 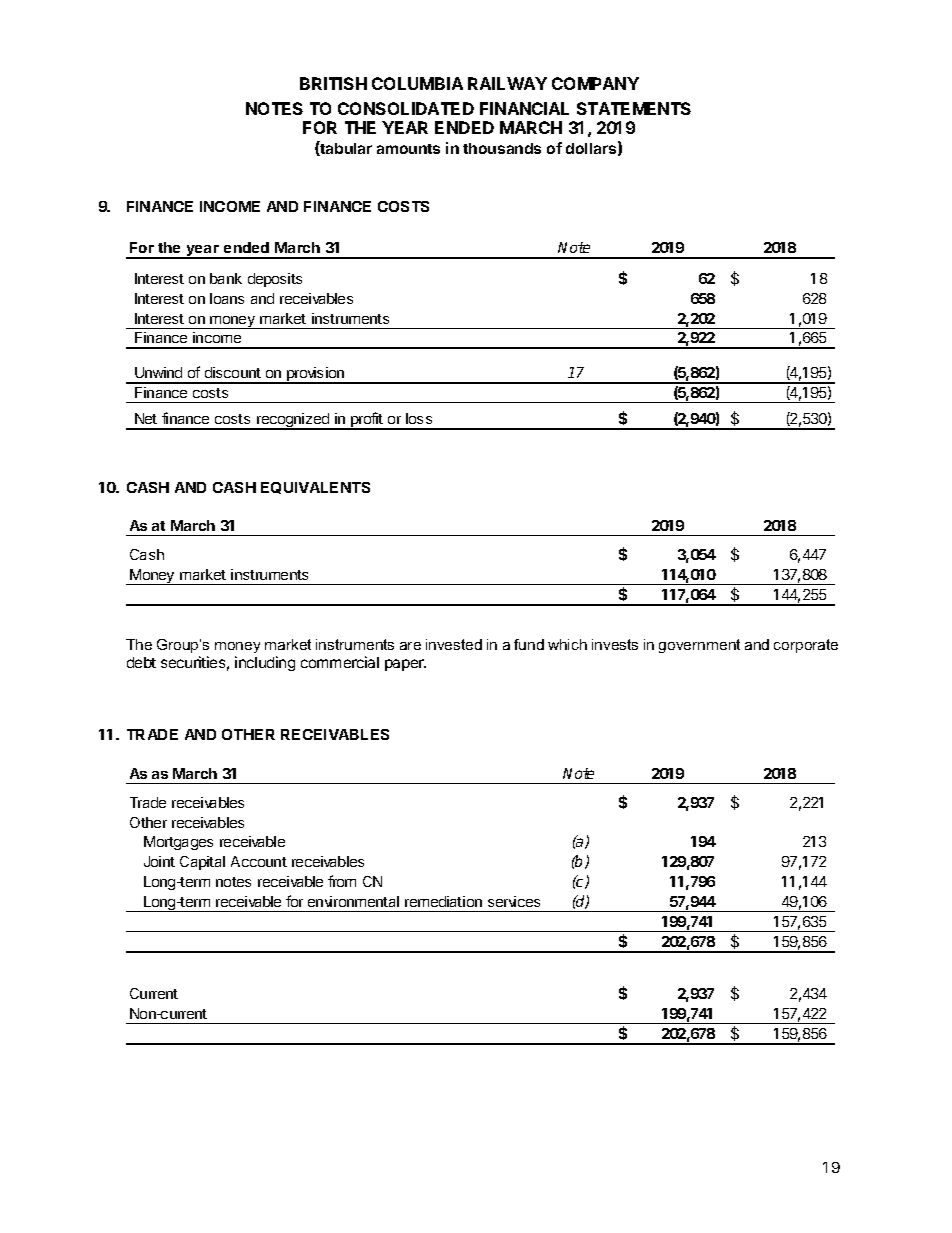 What do you see at coordinates (367, 421) in the image?
I see `profit` at bounding box center [367, 421].
